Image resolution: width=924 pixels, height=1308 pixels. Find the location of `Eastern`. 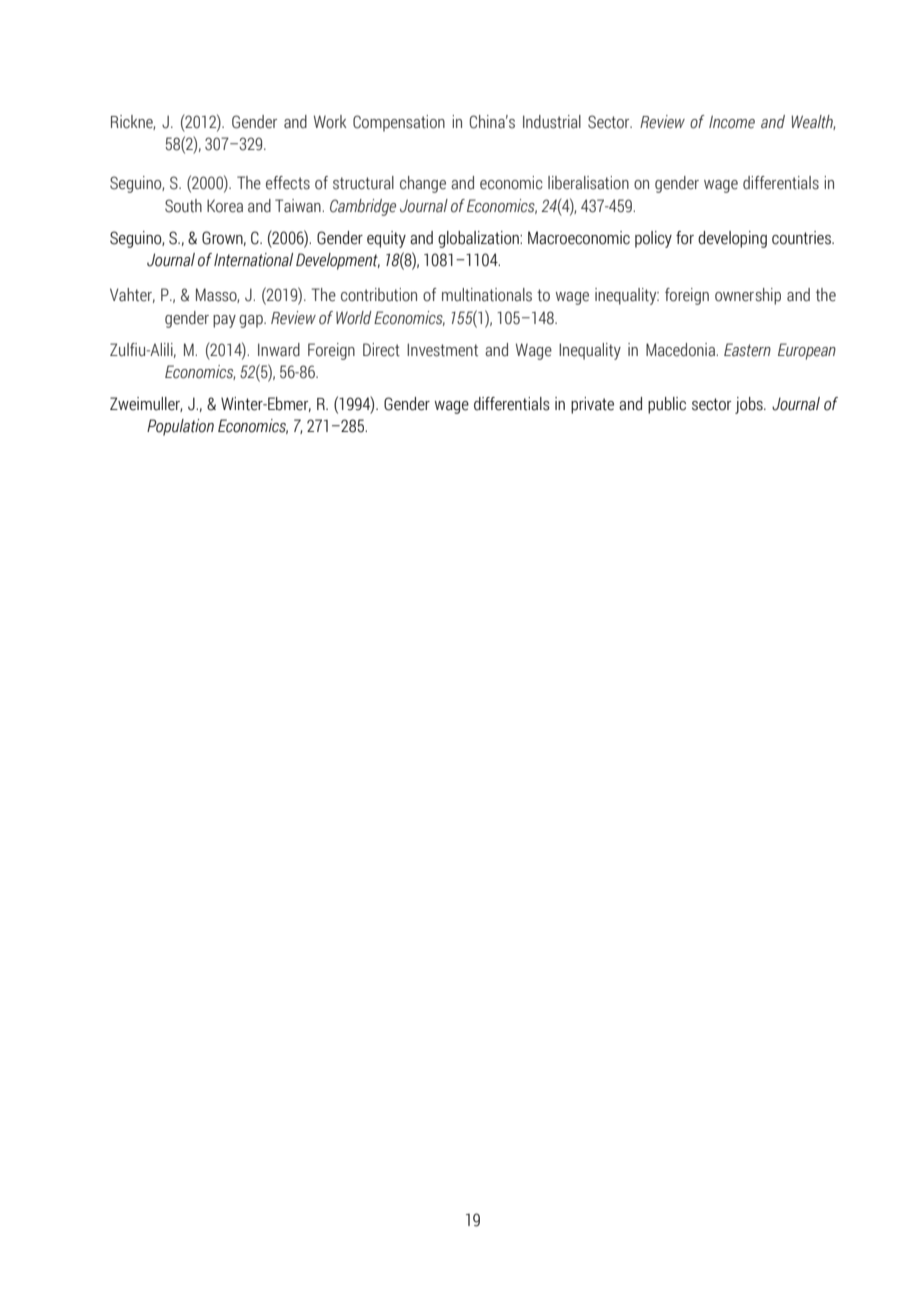

Eastern is located at coordinates (747, 350).
